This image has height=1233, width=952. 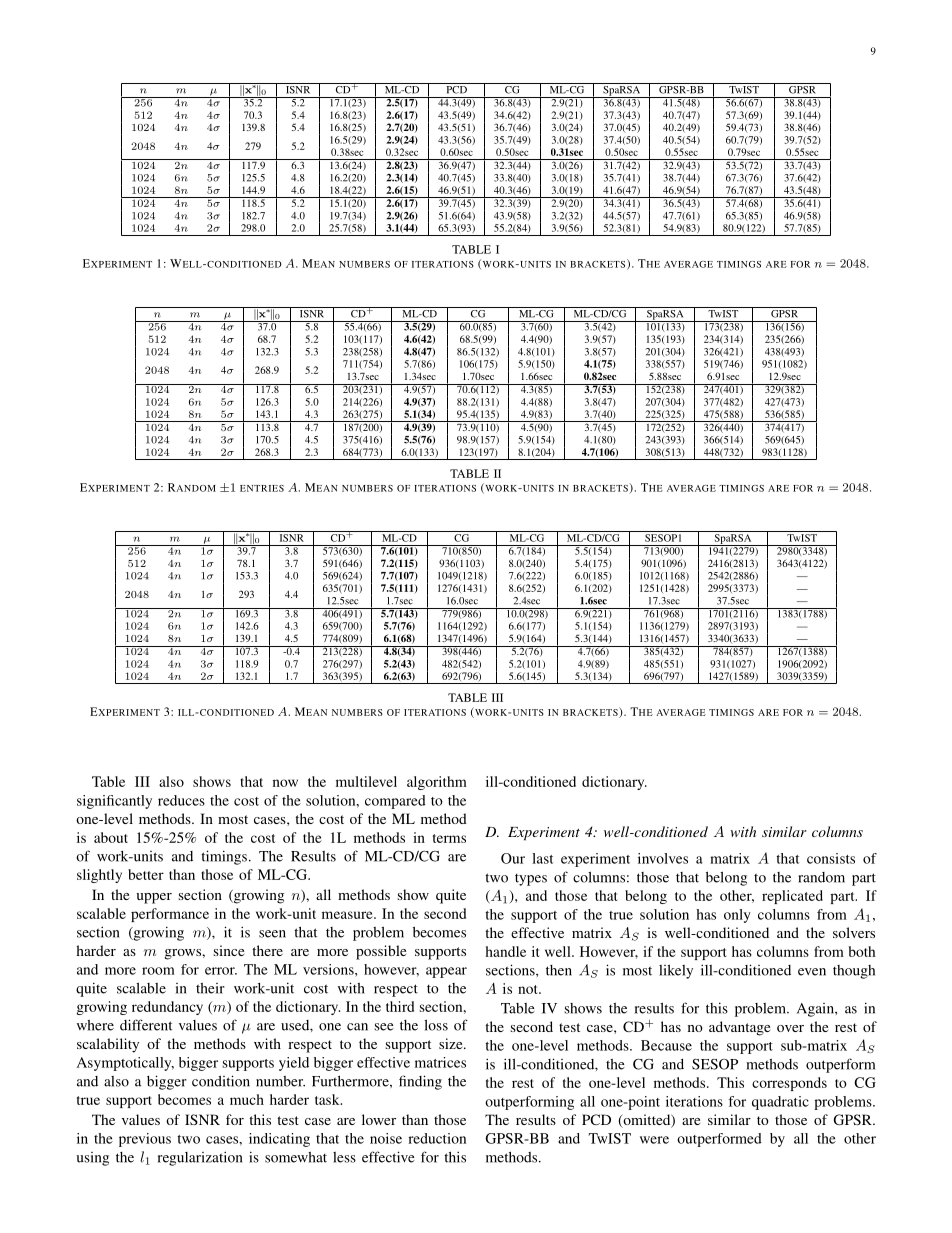 I want to click on Our, so click(x=513, y=858).
